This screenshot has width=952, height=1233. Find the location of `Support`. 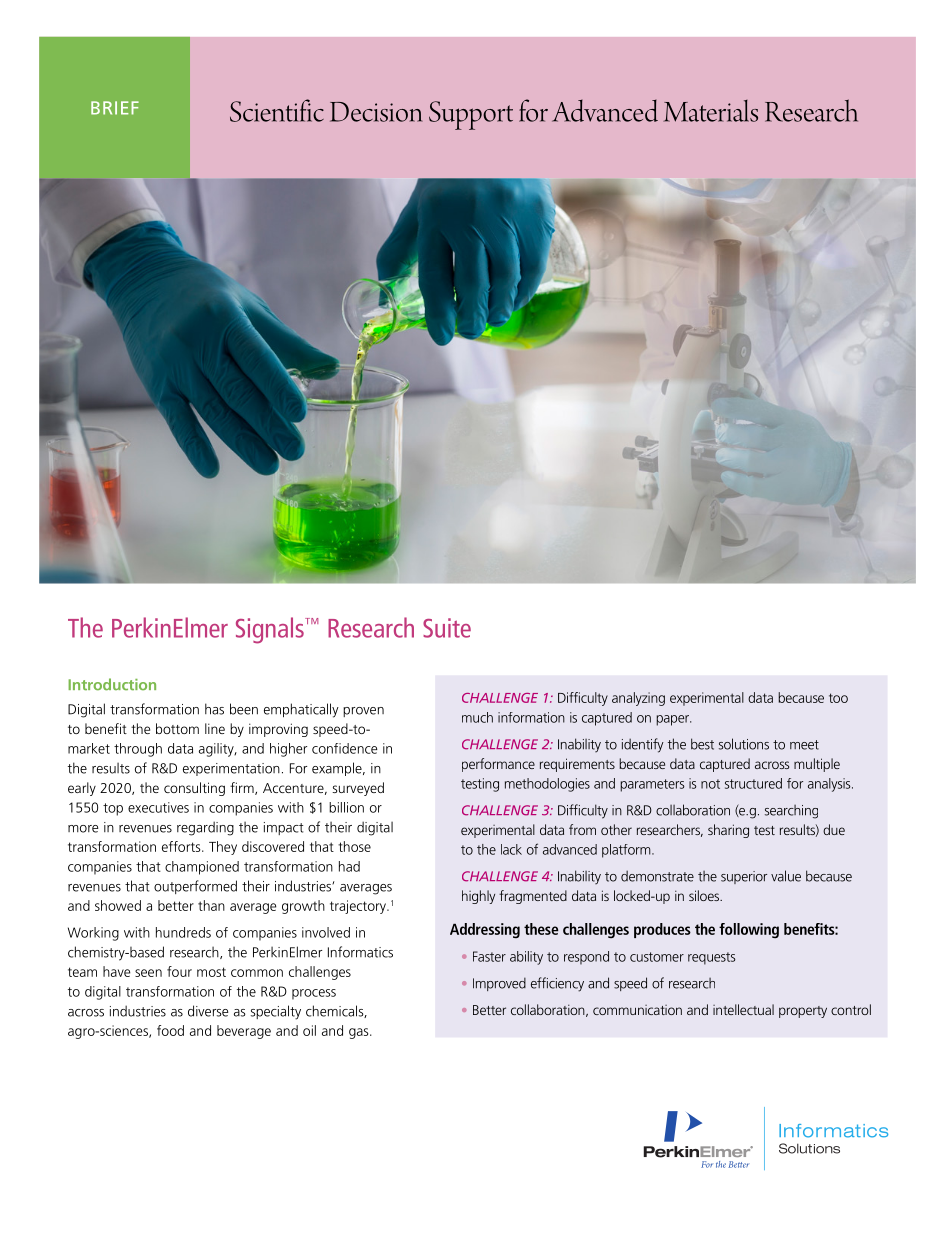

Support is located at coordinates (471, 115).
